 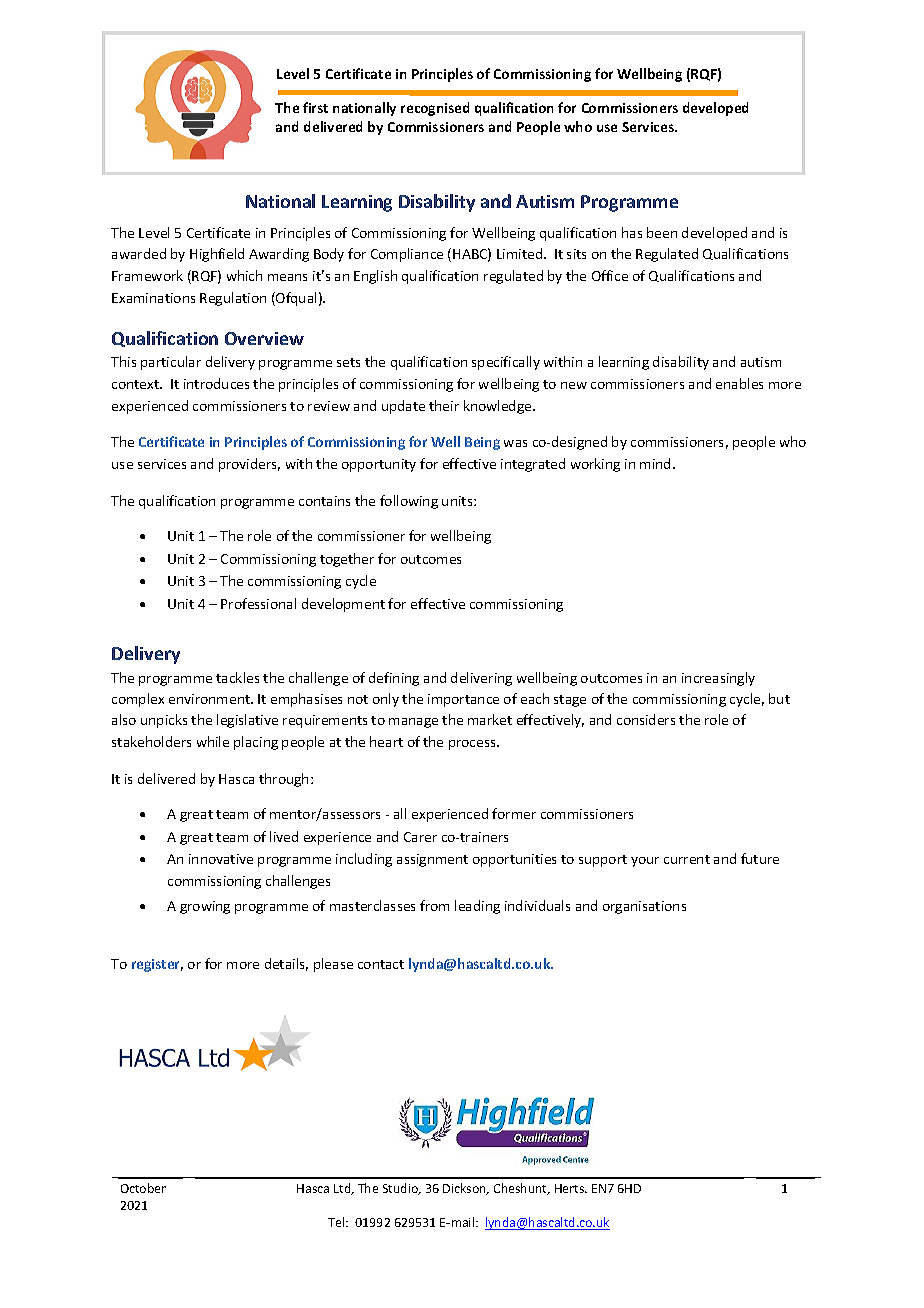 What do you see at coordinates (655, 463) in the screenshot?
I see `mind` at bounding box center [655, 463].
